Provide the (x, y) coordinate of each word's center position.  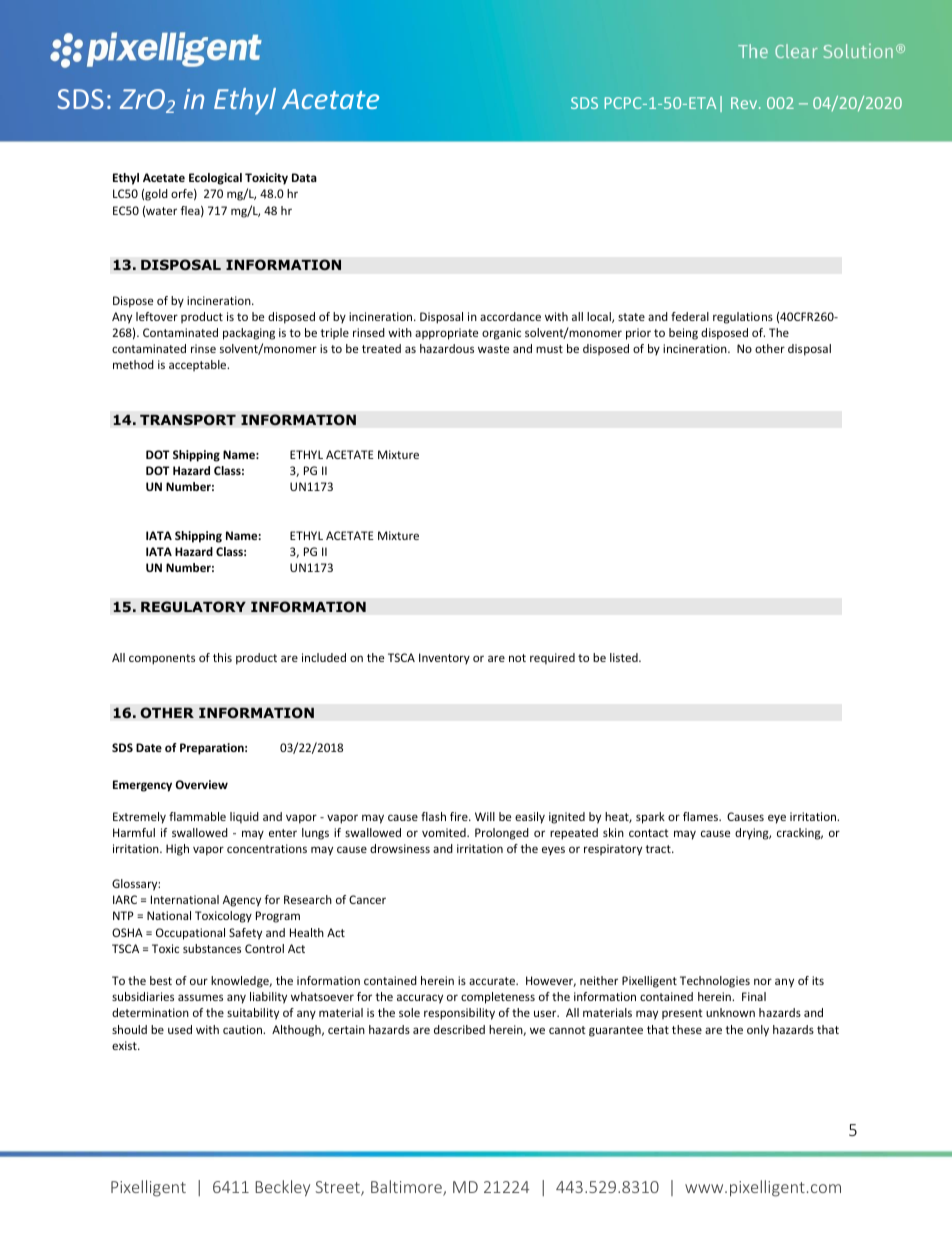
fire (460, 816)
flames (702, 816)
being (683, 334)
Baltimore (407, 1188)
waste (493, 349)
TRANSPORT (188, 420)
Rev (745, 103)
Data (304, 177)
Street (339, 1188)
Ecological (215, 179)
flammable (197, 816)
